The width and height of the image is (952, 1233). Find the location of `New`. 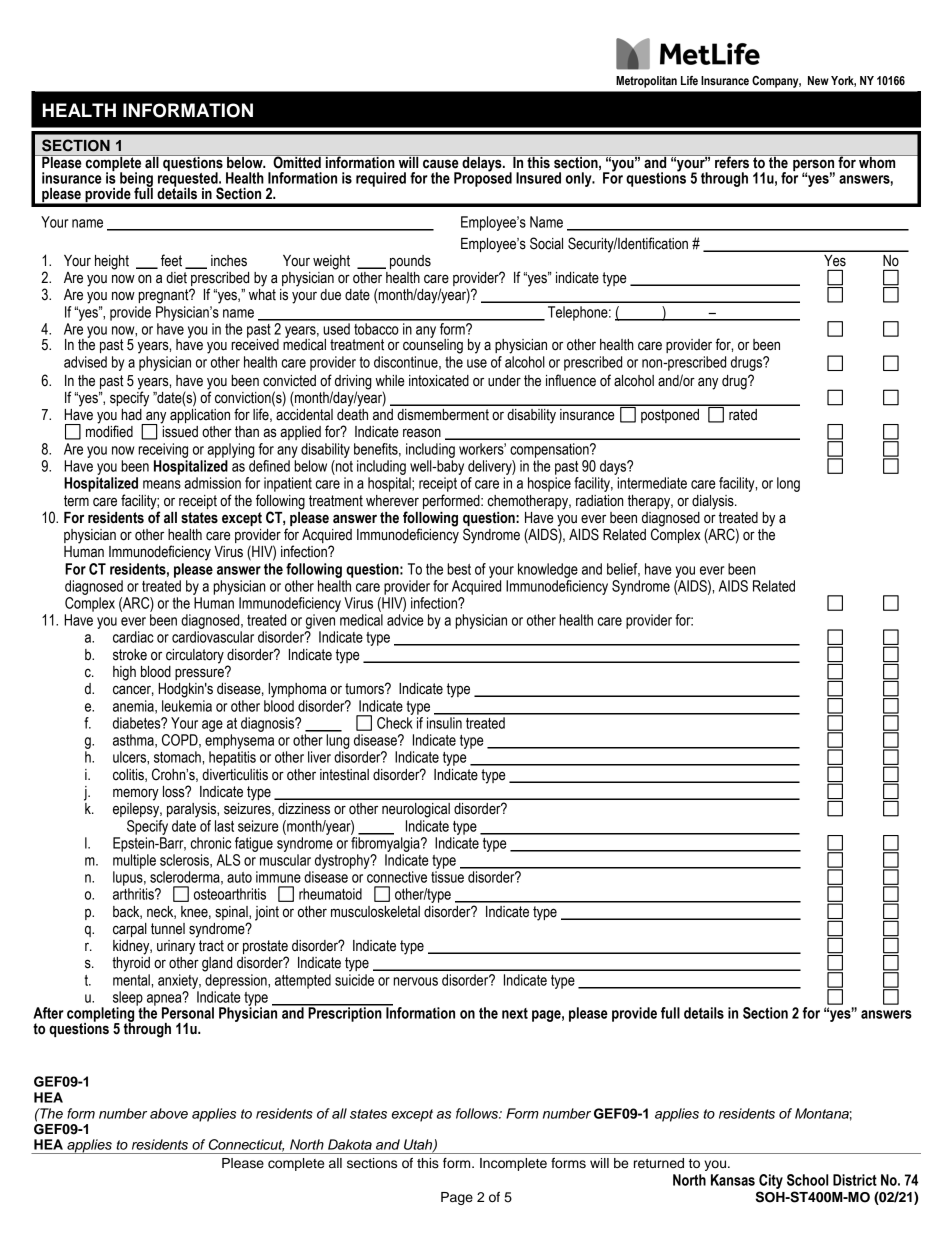

New is located at coordinates (818, 80).
